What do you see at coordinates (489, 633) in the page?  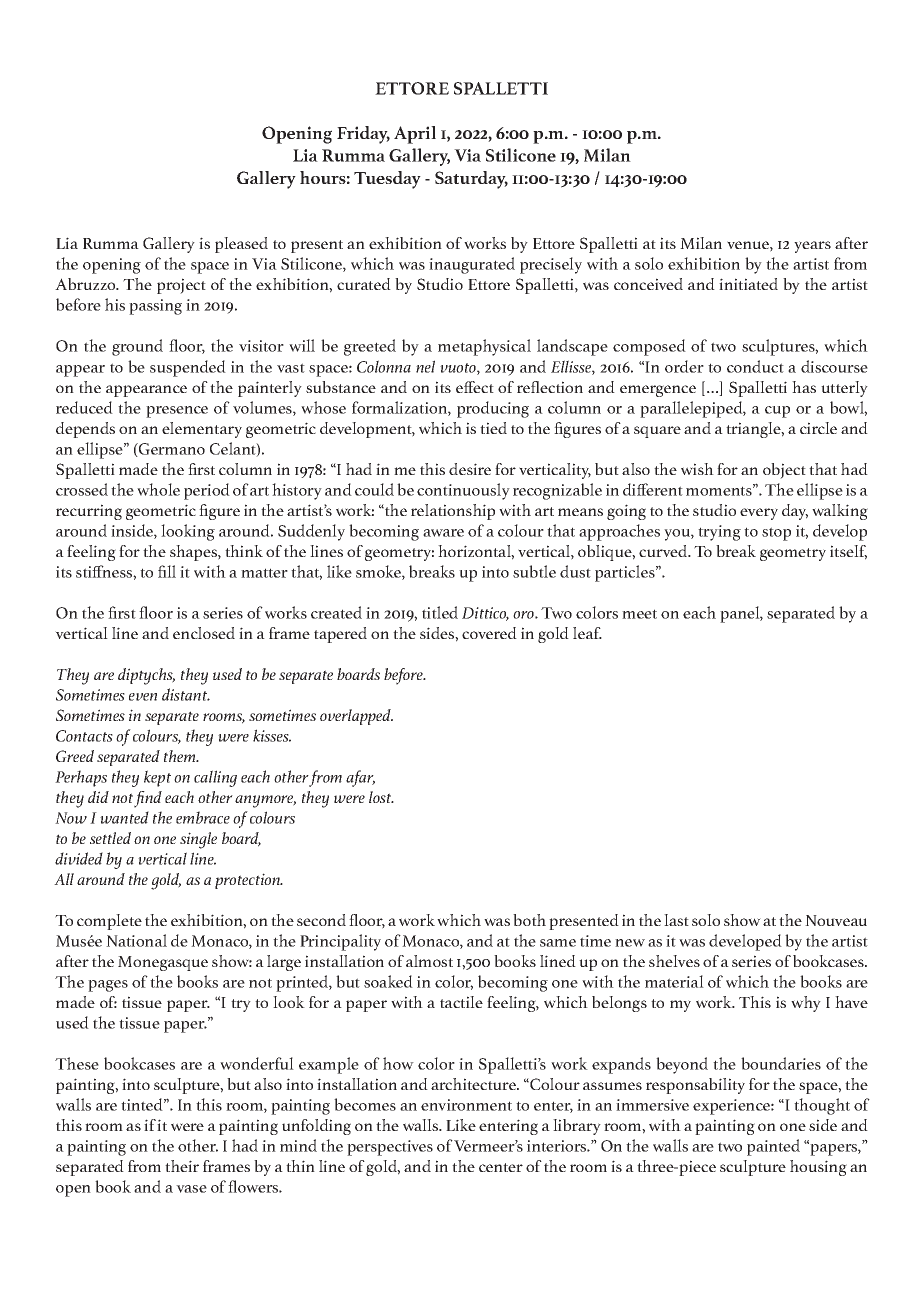 I see `covered` at bounding box center [489, 633].
